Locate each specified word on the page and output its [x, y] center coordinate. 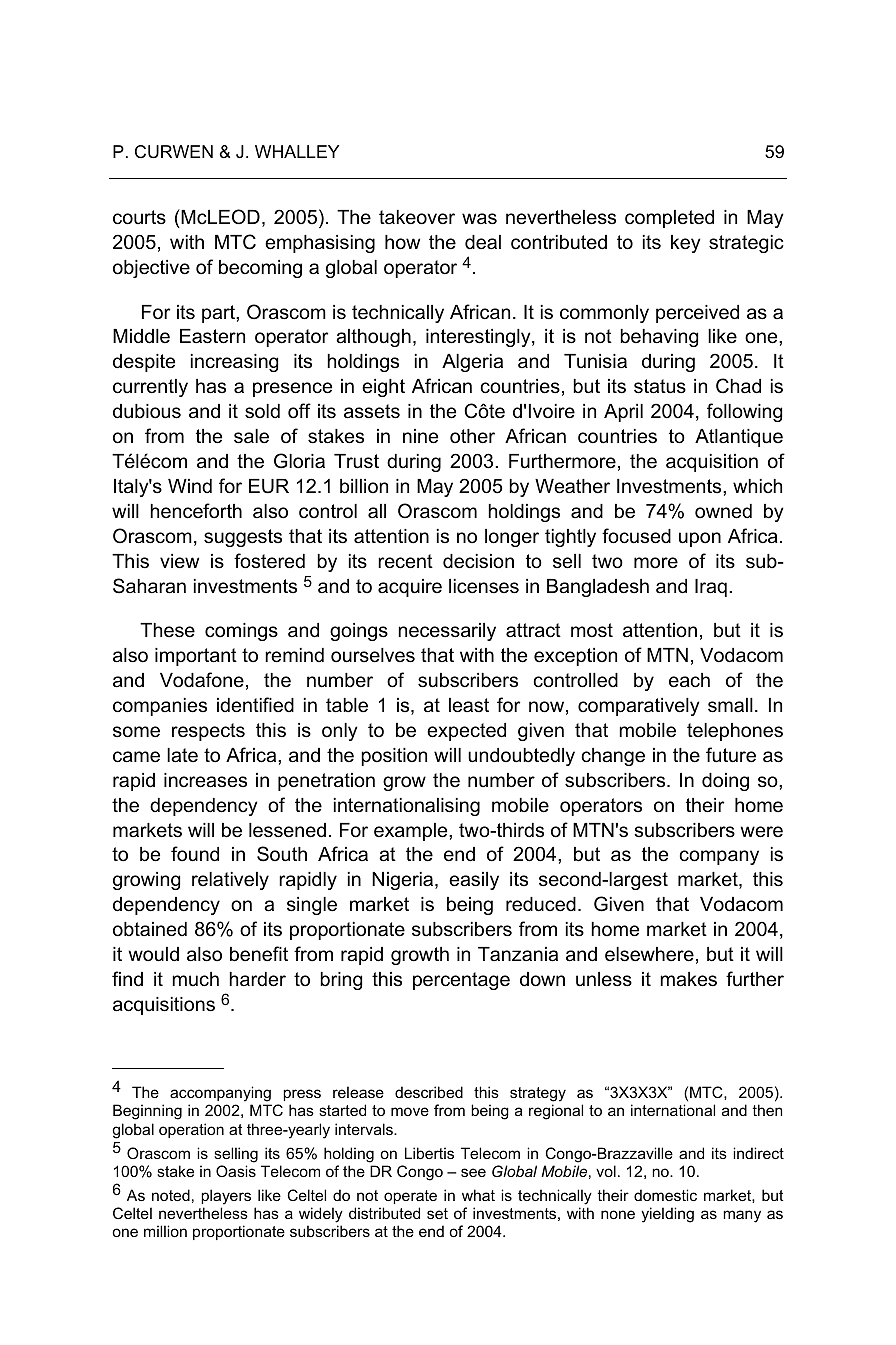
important [196, 657]
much [195, 979]
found [195, 854]
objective [151, 269]
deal [483, 242]
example [412, 832]
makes [688, 979]
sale [251, 436]
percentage [461, 981]
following [744, 412]
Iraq [711, 588]
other [472, 436]
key [685, 244]
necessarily [447, 632]
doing [725, 782]
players [226, 1197]
